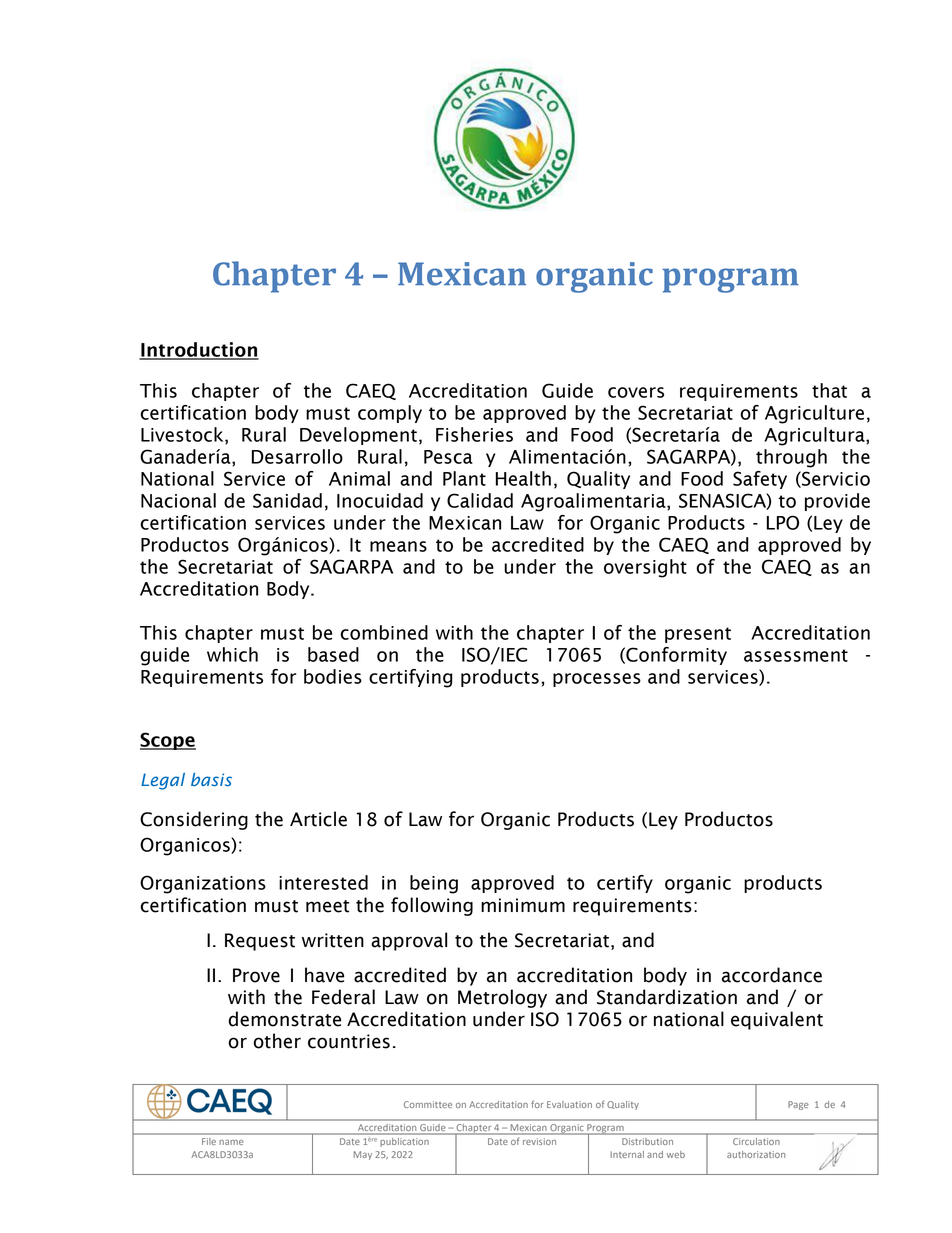 This screenshot has width=952, height=1233. I want to click on Introduction, so click(199, 350).
